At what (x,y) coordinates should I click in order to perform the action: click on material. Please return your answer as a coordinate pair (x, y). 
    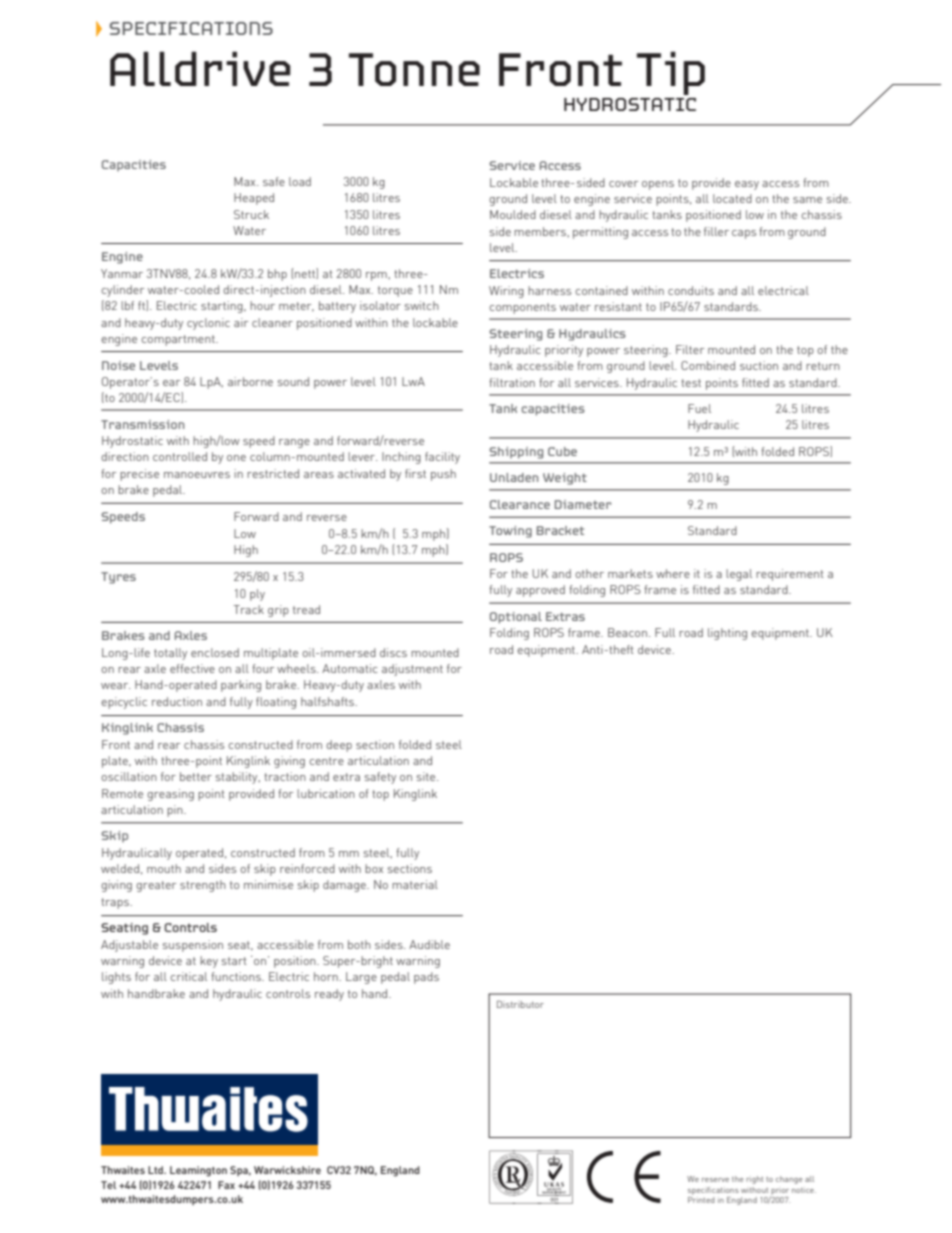
    Looking at the image, I should click on (415, 884).
